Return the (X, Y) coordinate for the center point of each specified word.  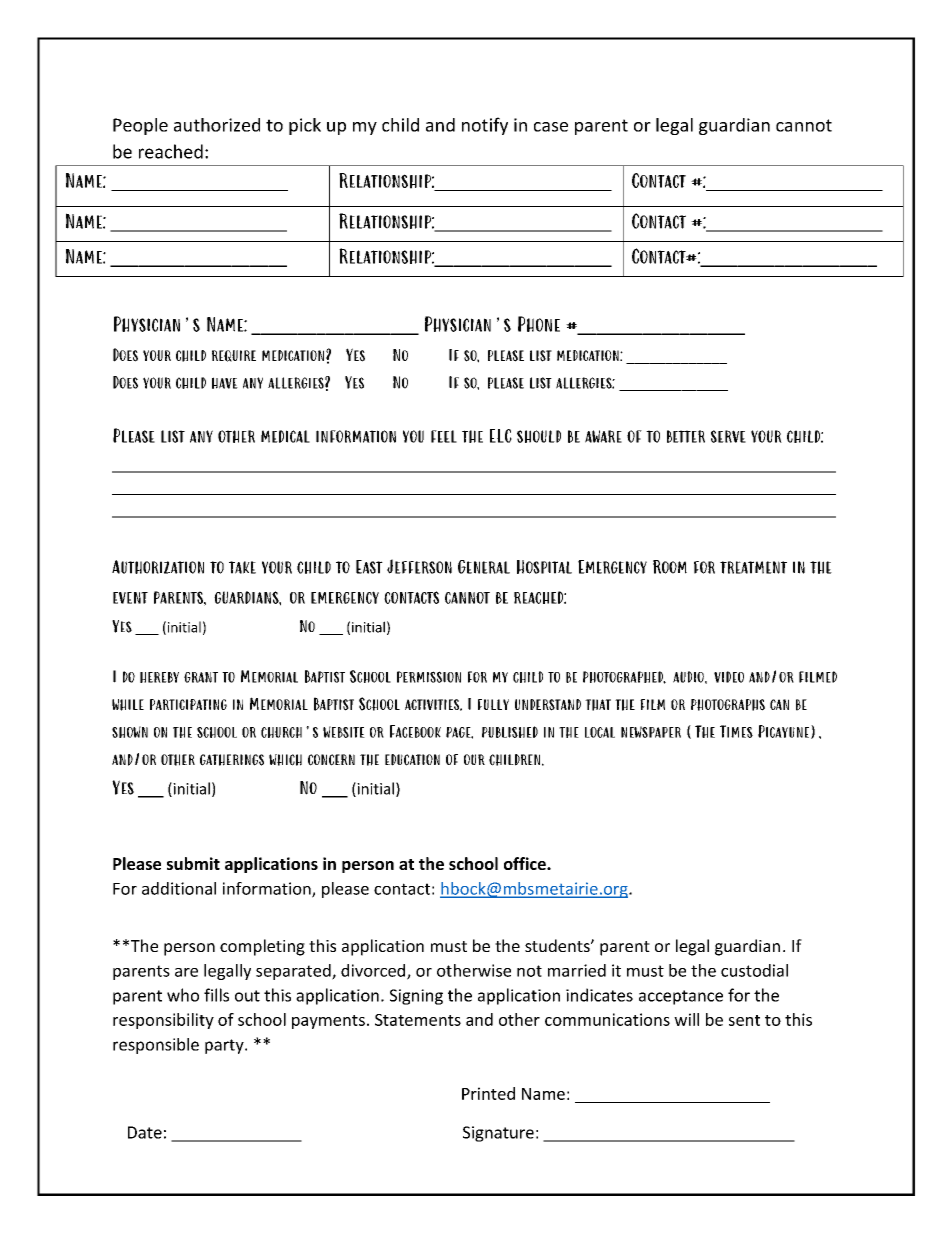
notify (485, 126)
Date (145, 1132)
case (551, 127)
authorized (217, 125)
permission (429, 677)
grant (201, 677)
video (729, 677)
